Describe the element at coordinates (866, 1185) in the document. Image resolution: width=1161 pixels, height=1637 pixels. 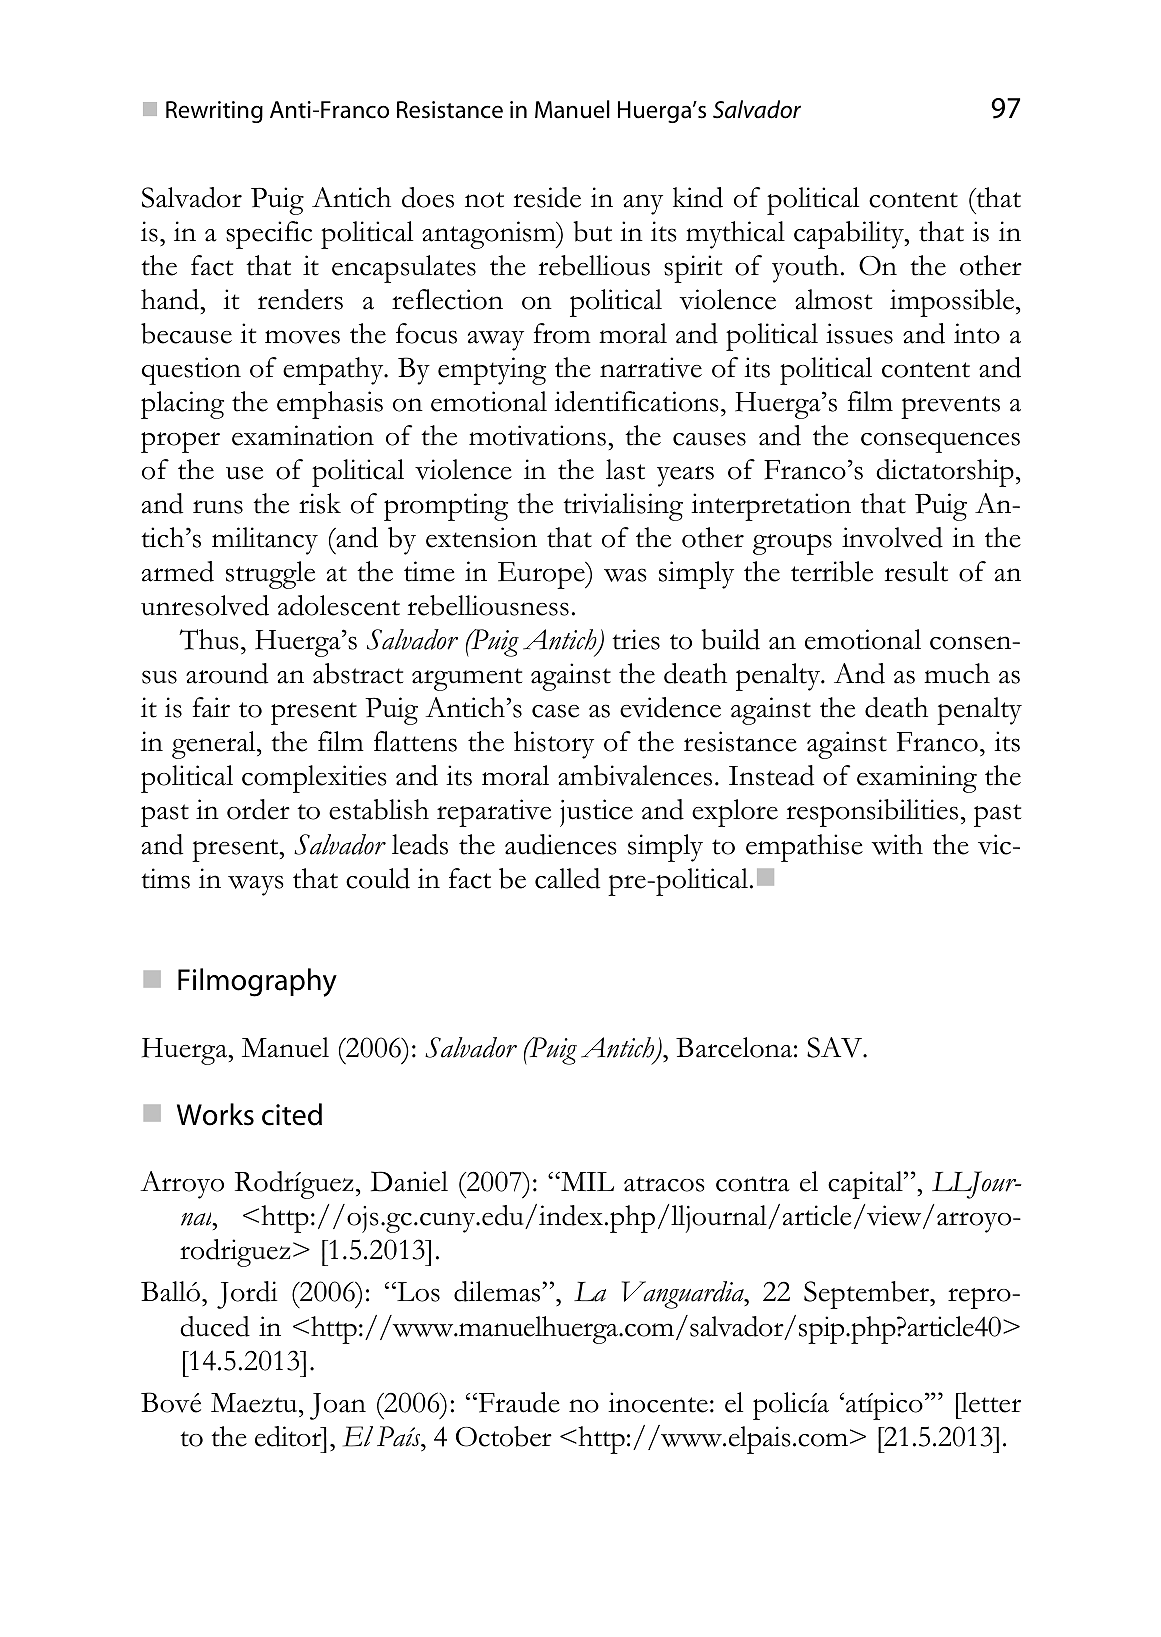
I see `capital` at that location.
